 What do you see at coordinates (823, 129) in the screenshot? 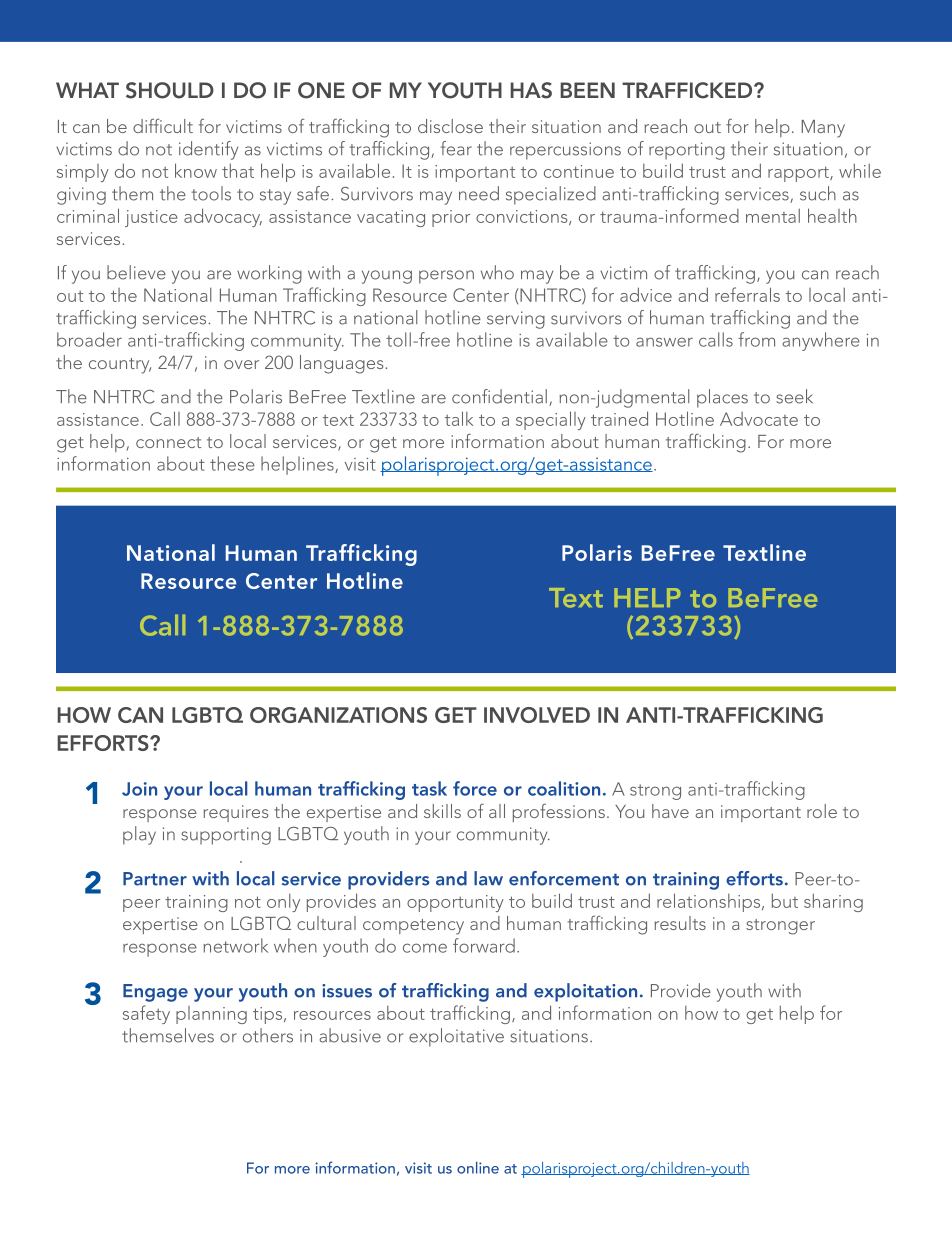
I see `Many` at bounding box center [823, 129].
